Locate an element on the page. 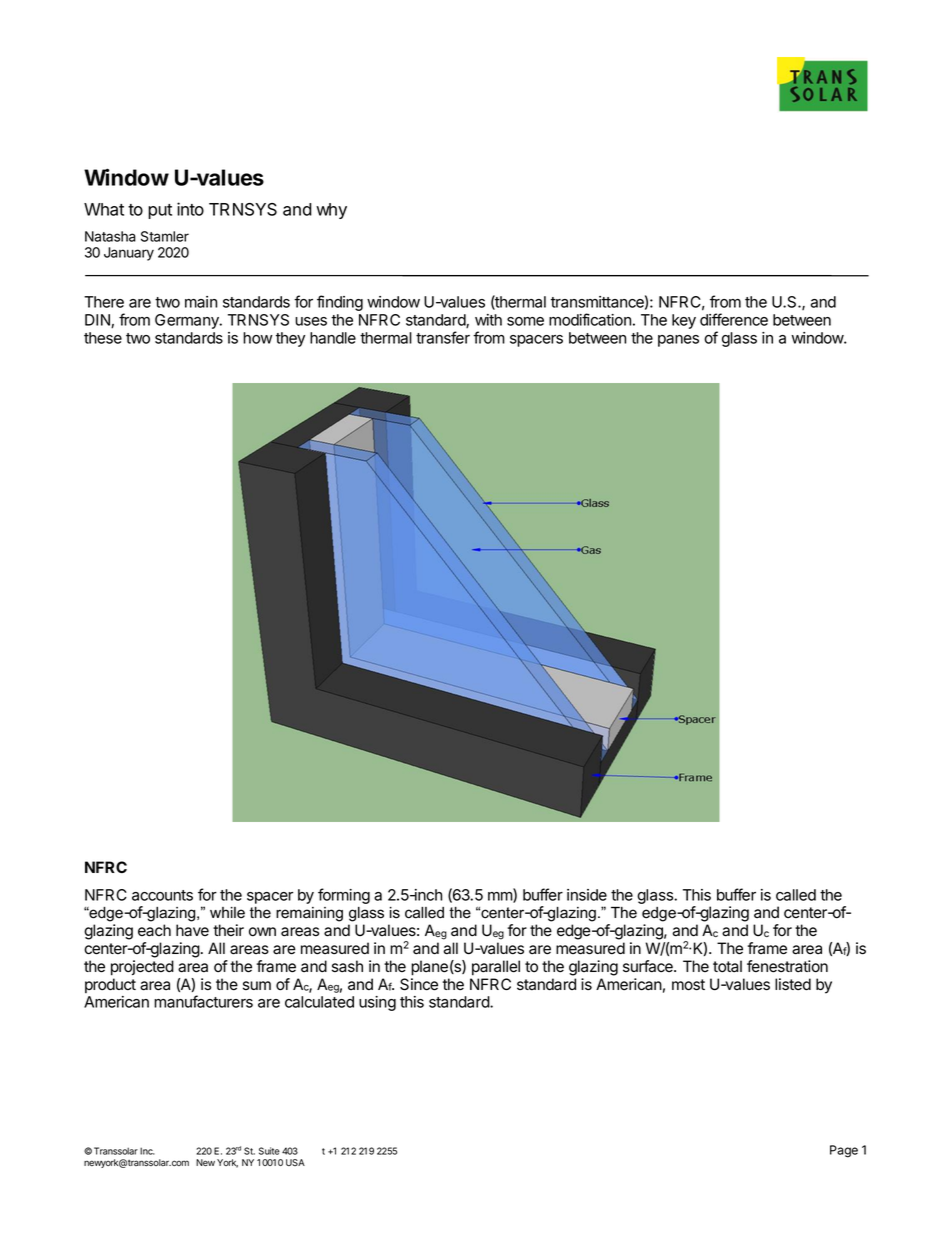  accounts is located at coordinates (162, 895).
